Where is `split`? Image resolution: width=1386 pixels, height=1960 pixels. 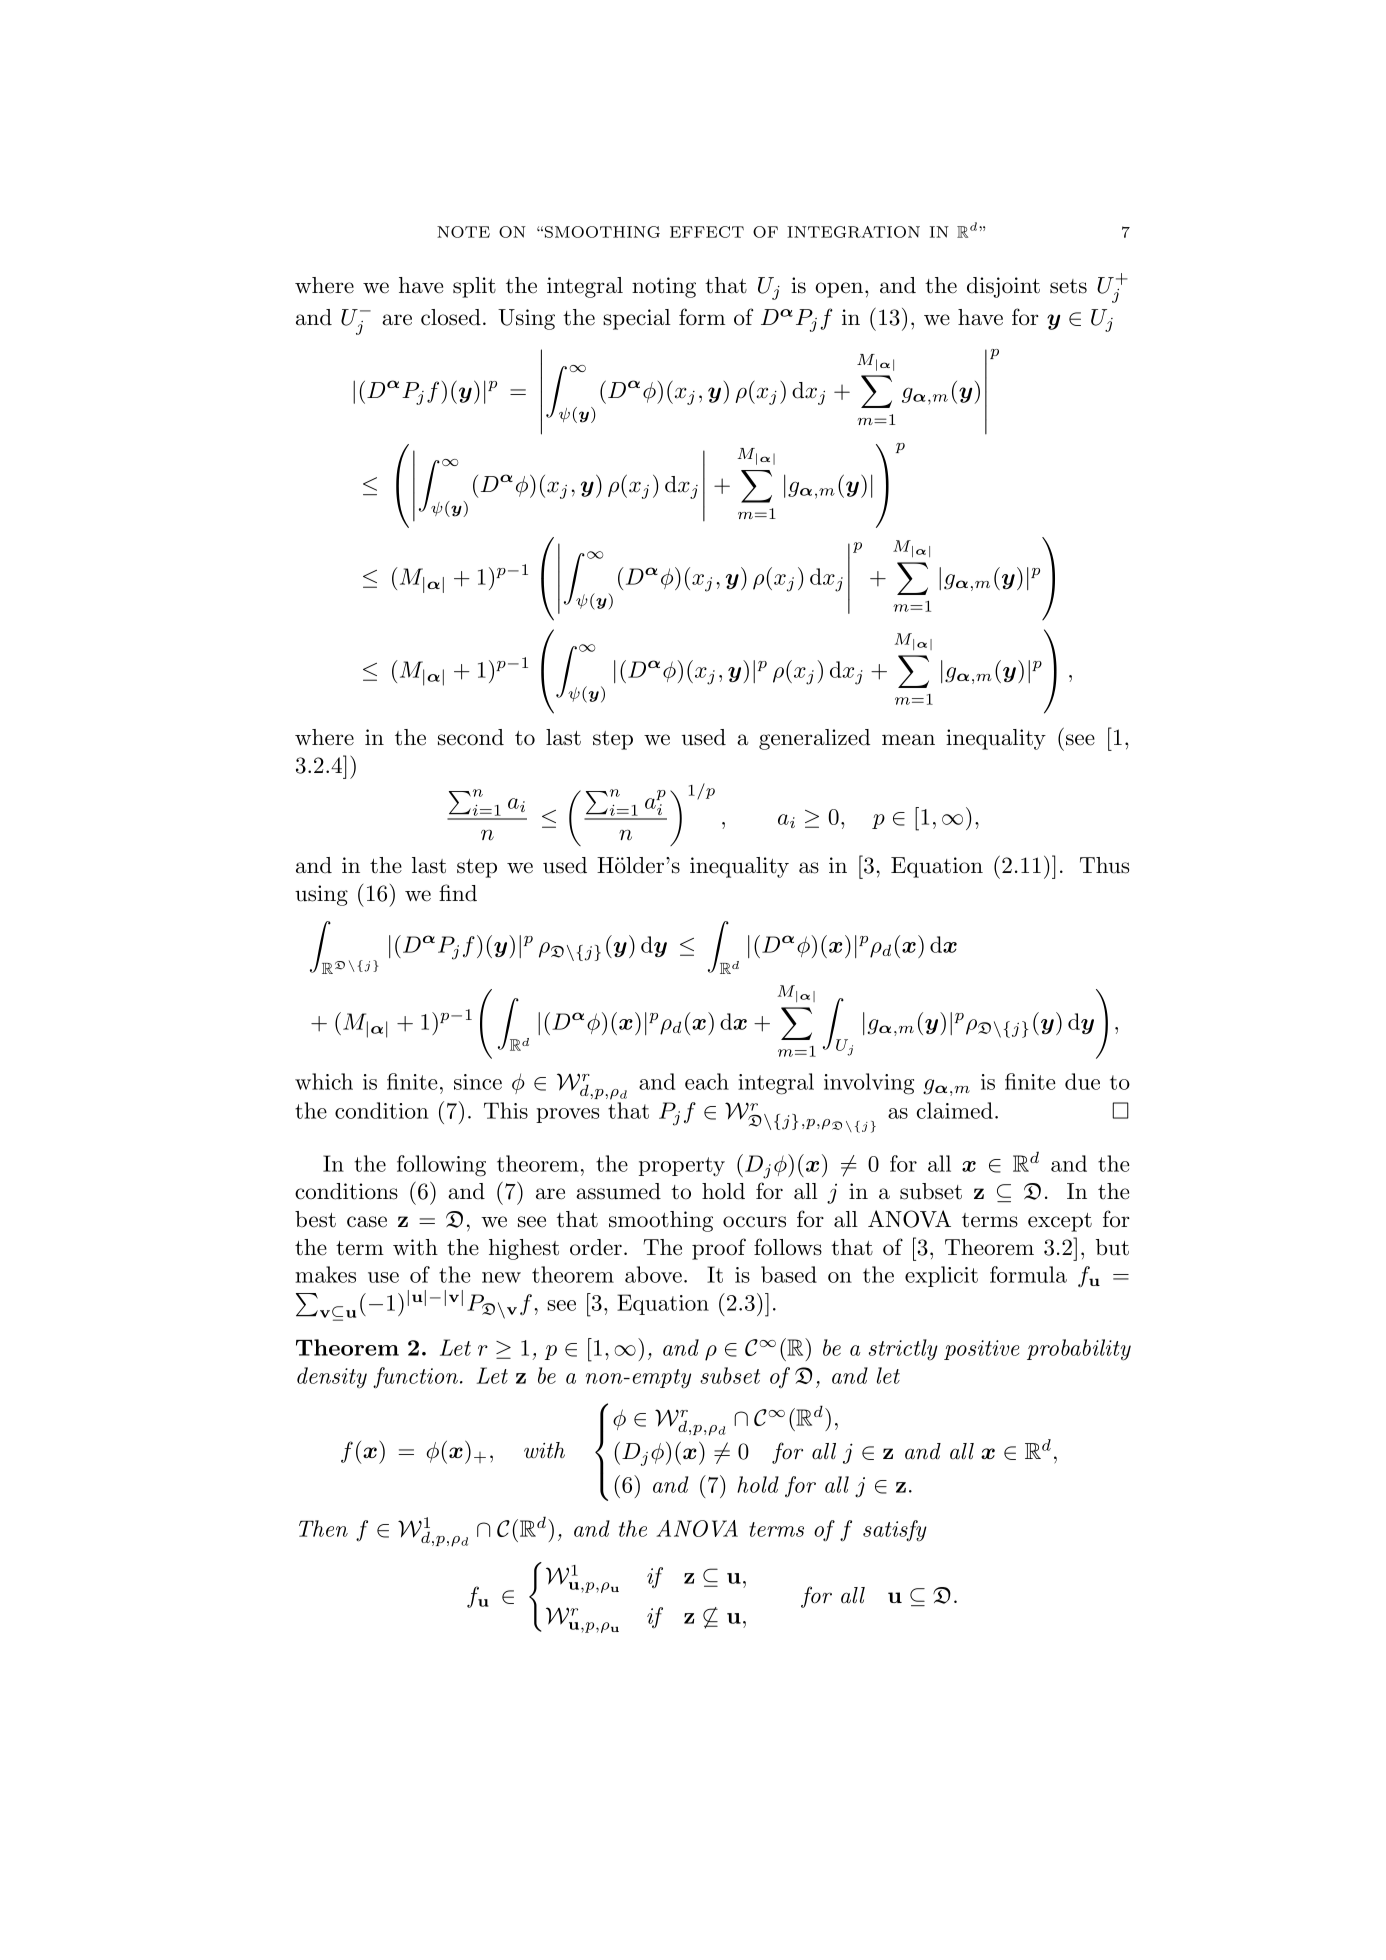
split is located at coordinates (474, 287).
